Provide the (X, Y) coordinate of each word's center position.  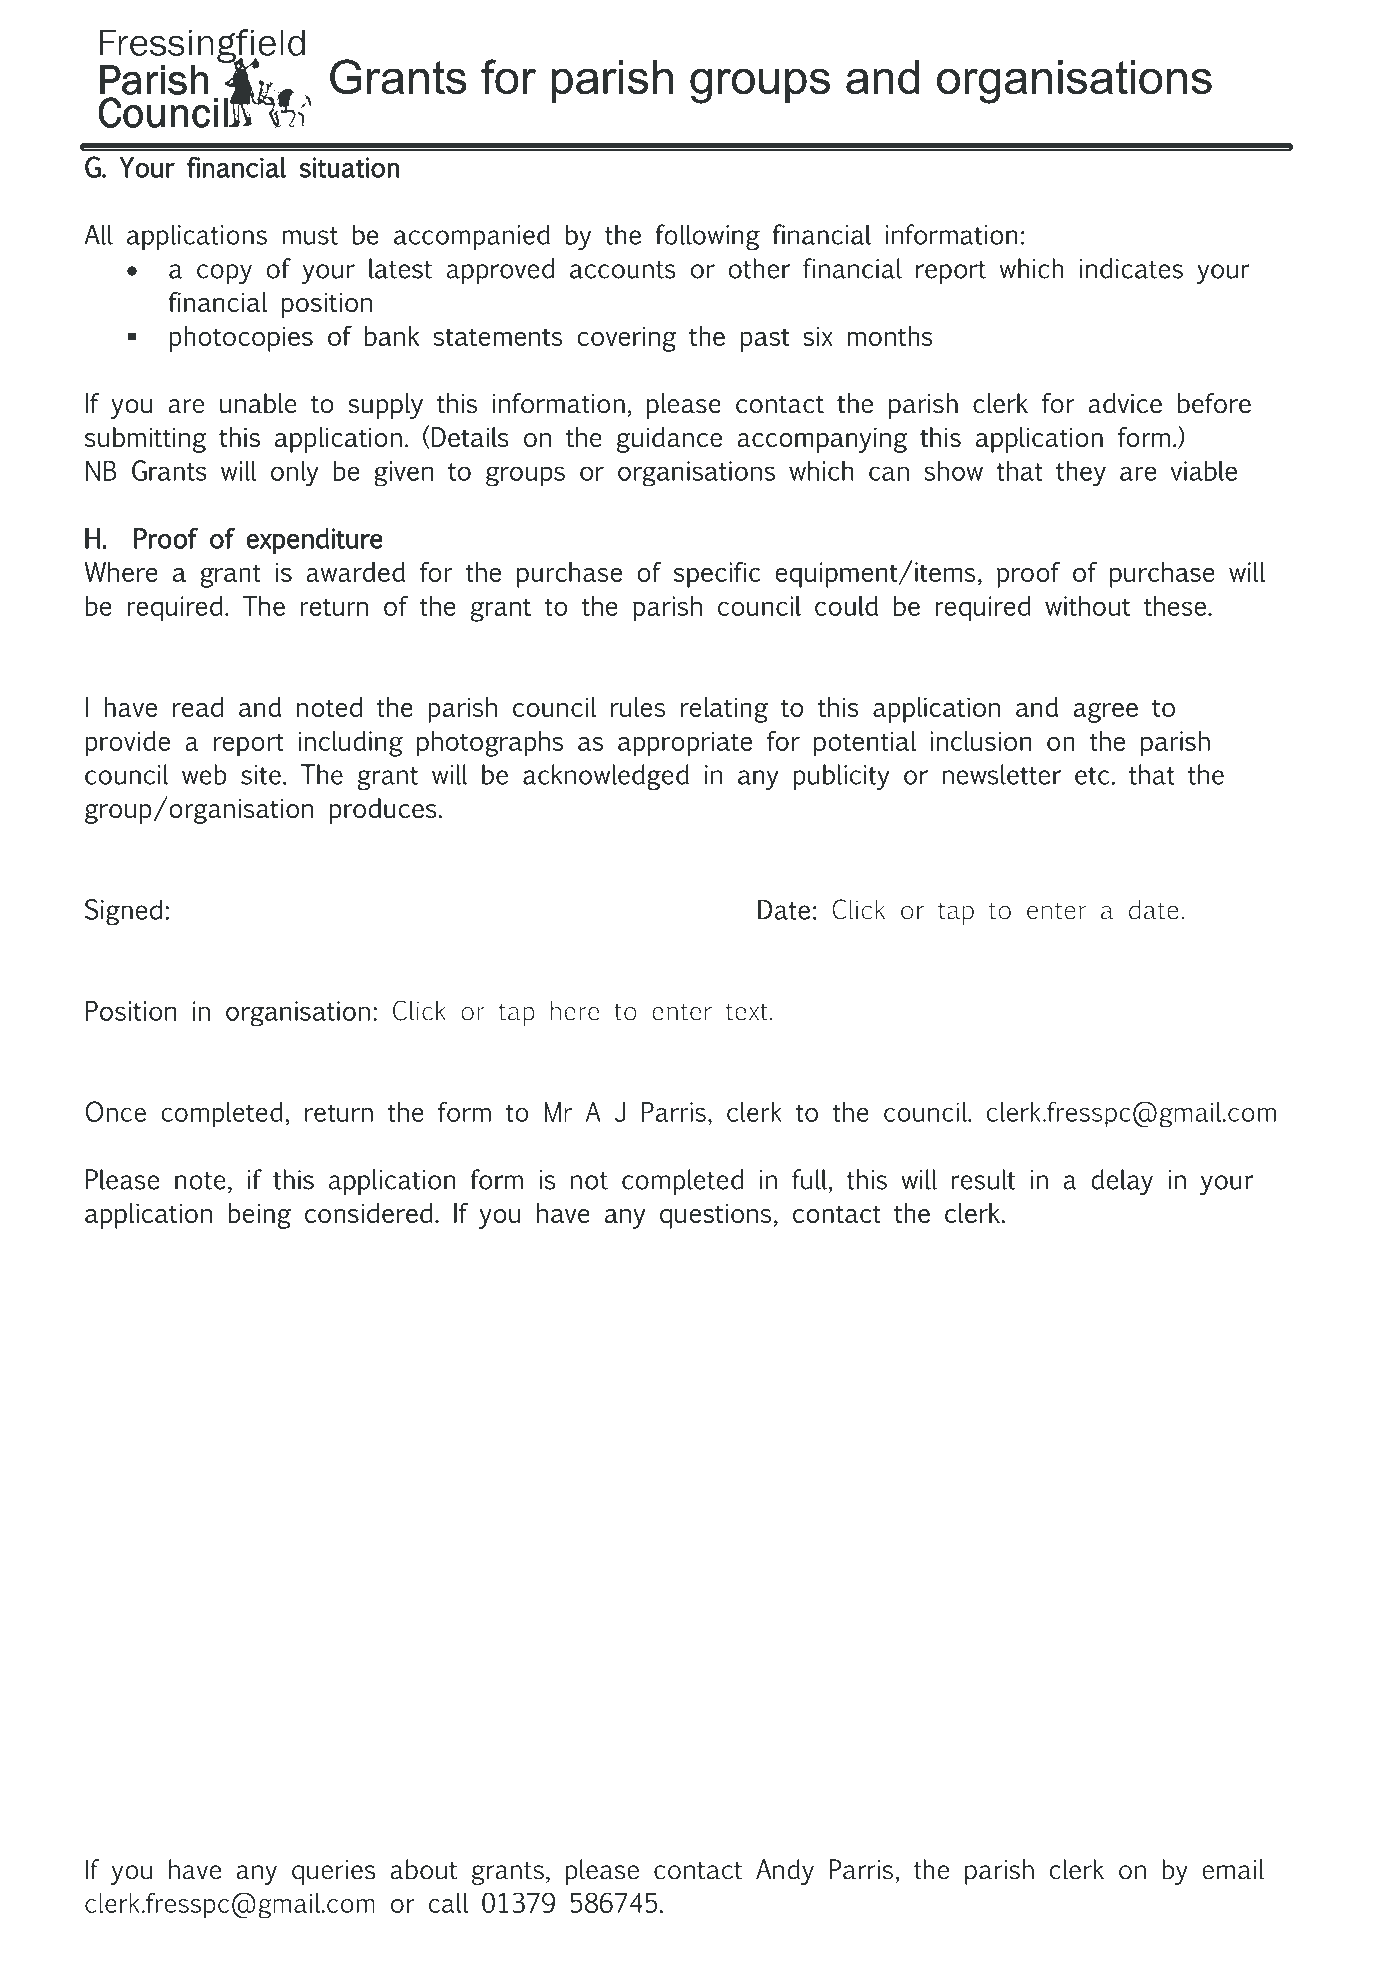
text (746, 1012)
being (260, 1216)
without (1087, 606)
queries (334, 1872)
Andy (785, 1872)
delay (1122, 1182)
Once (115, 1111)
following (707, 237)
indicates (1131, 268)
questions (715, 1216)
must (310, 236)
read (198, 707)
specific (717, 575)
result (983, 1179)
